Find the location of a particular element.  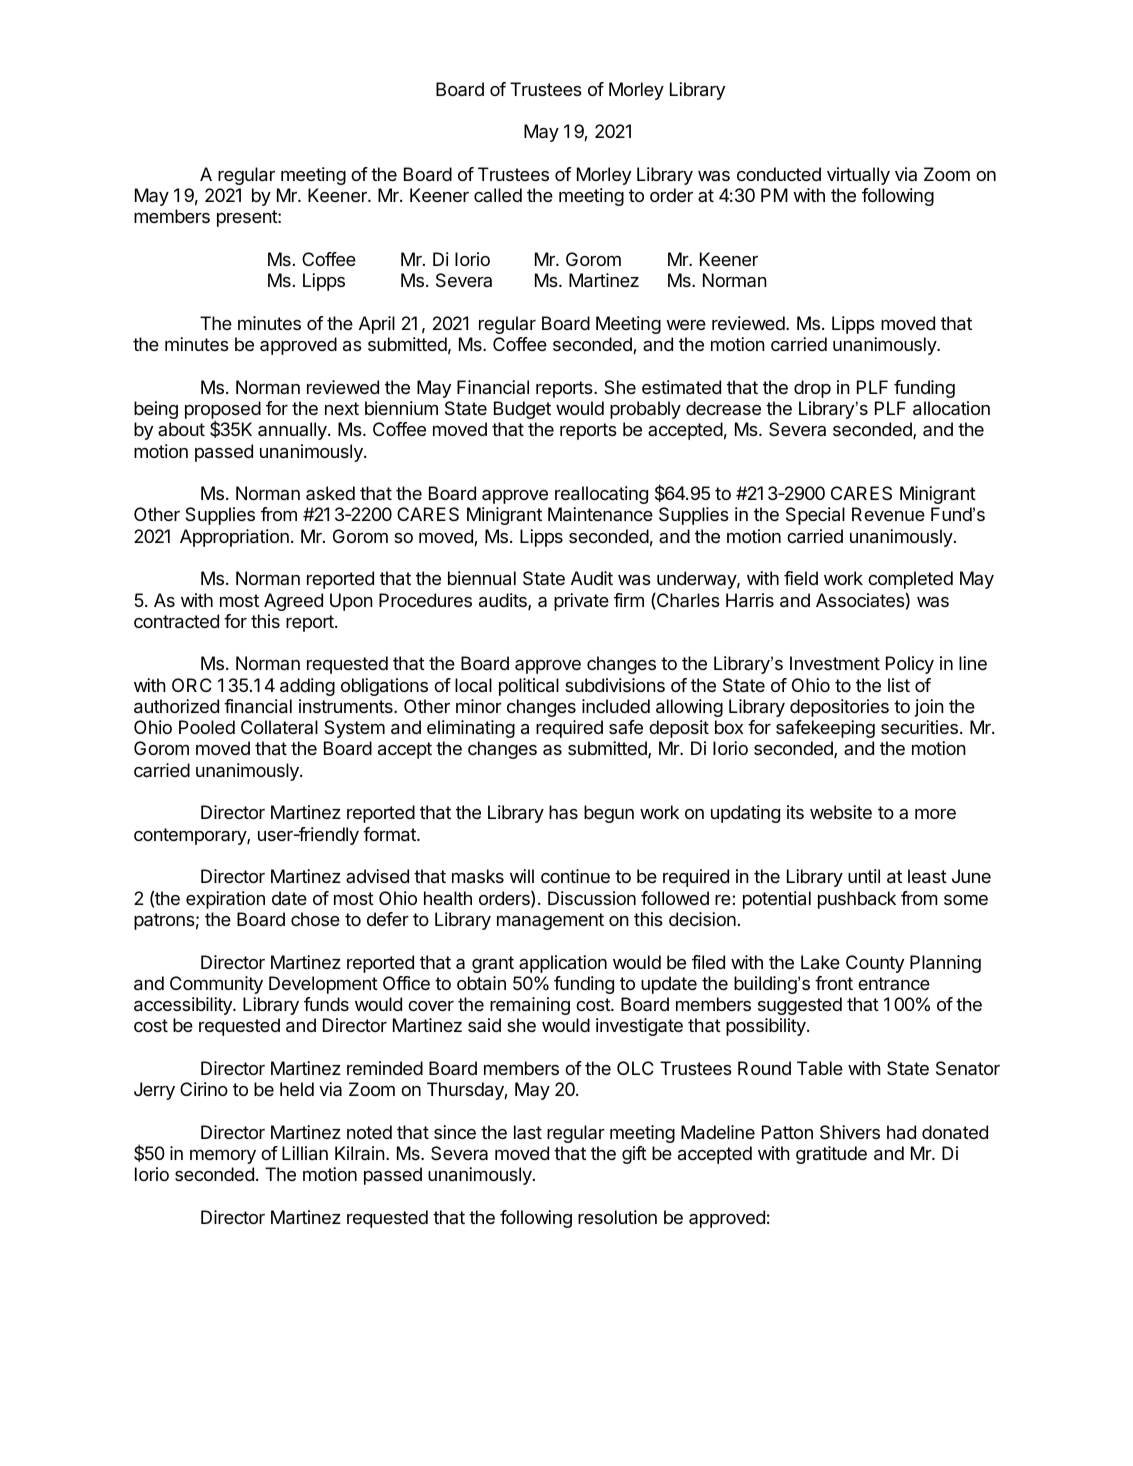

present is located at coordinates (248, 218).
